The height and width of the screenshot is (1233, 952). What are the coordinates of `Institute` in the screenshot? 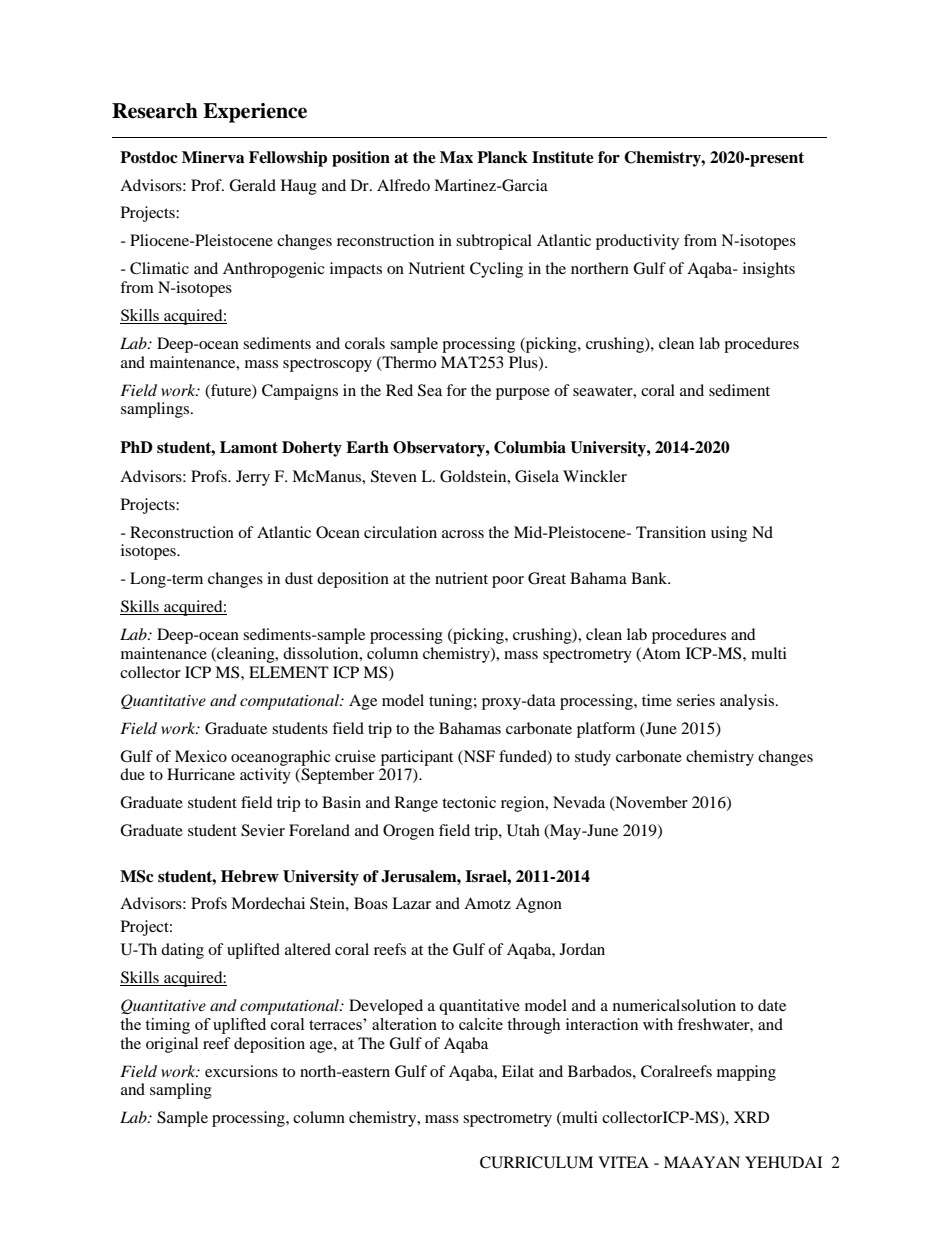 It's located at (563, 157).
